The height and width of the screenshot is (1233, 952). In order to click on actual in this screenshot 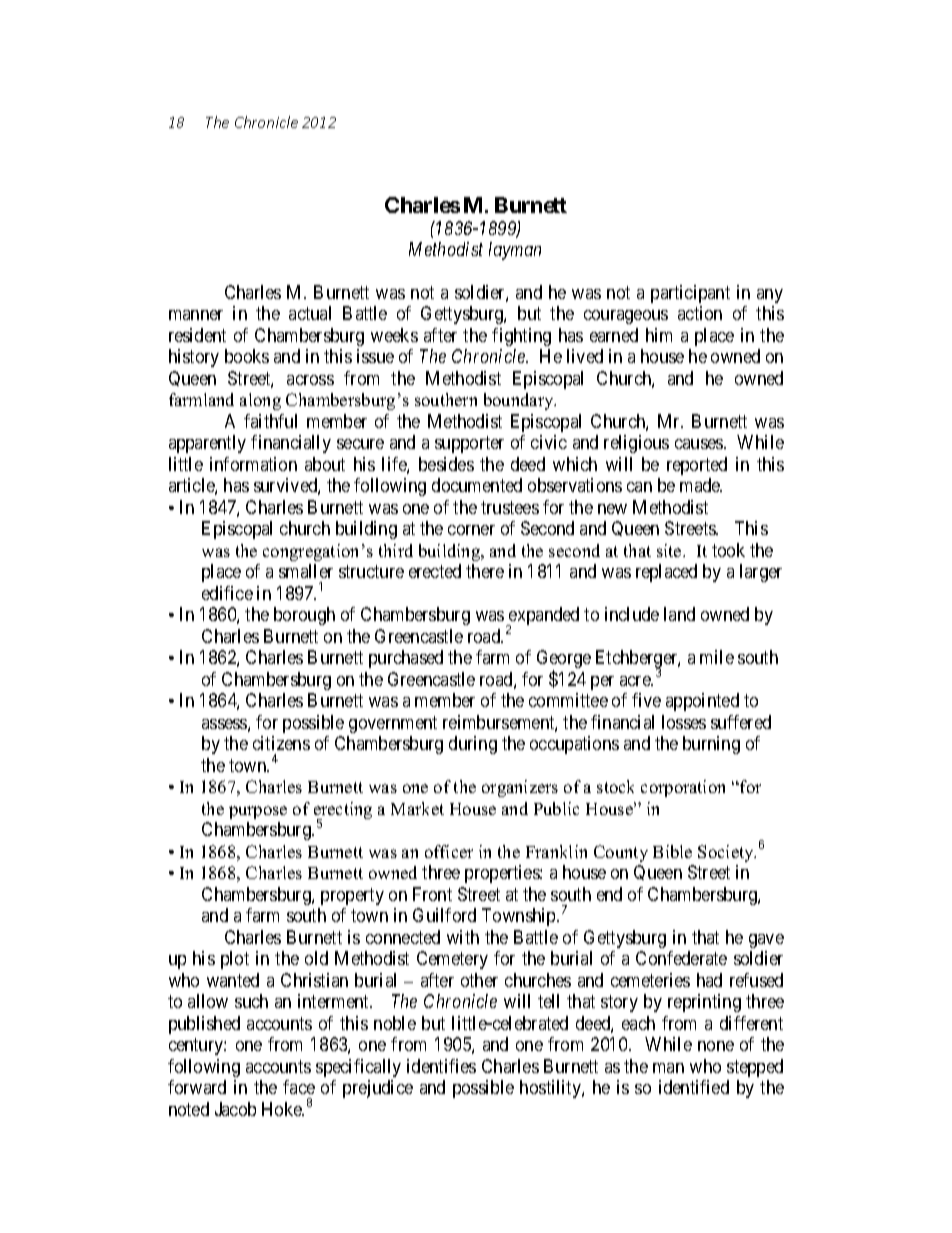, I will do `click(310, 313)`.
